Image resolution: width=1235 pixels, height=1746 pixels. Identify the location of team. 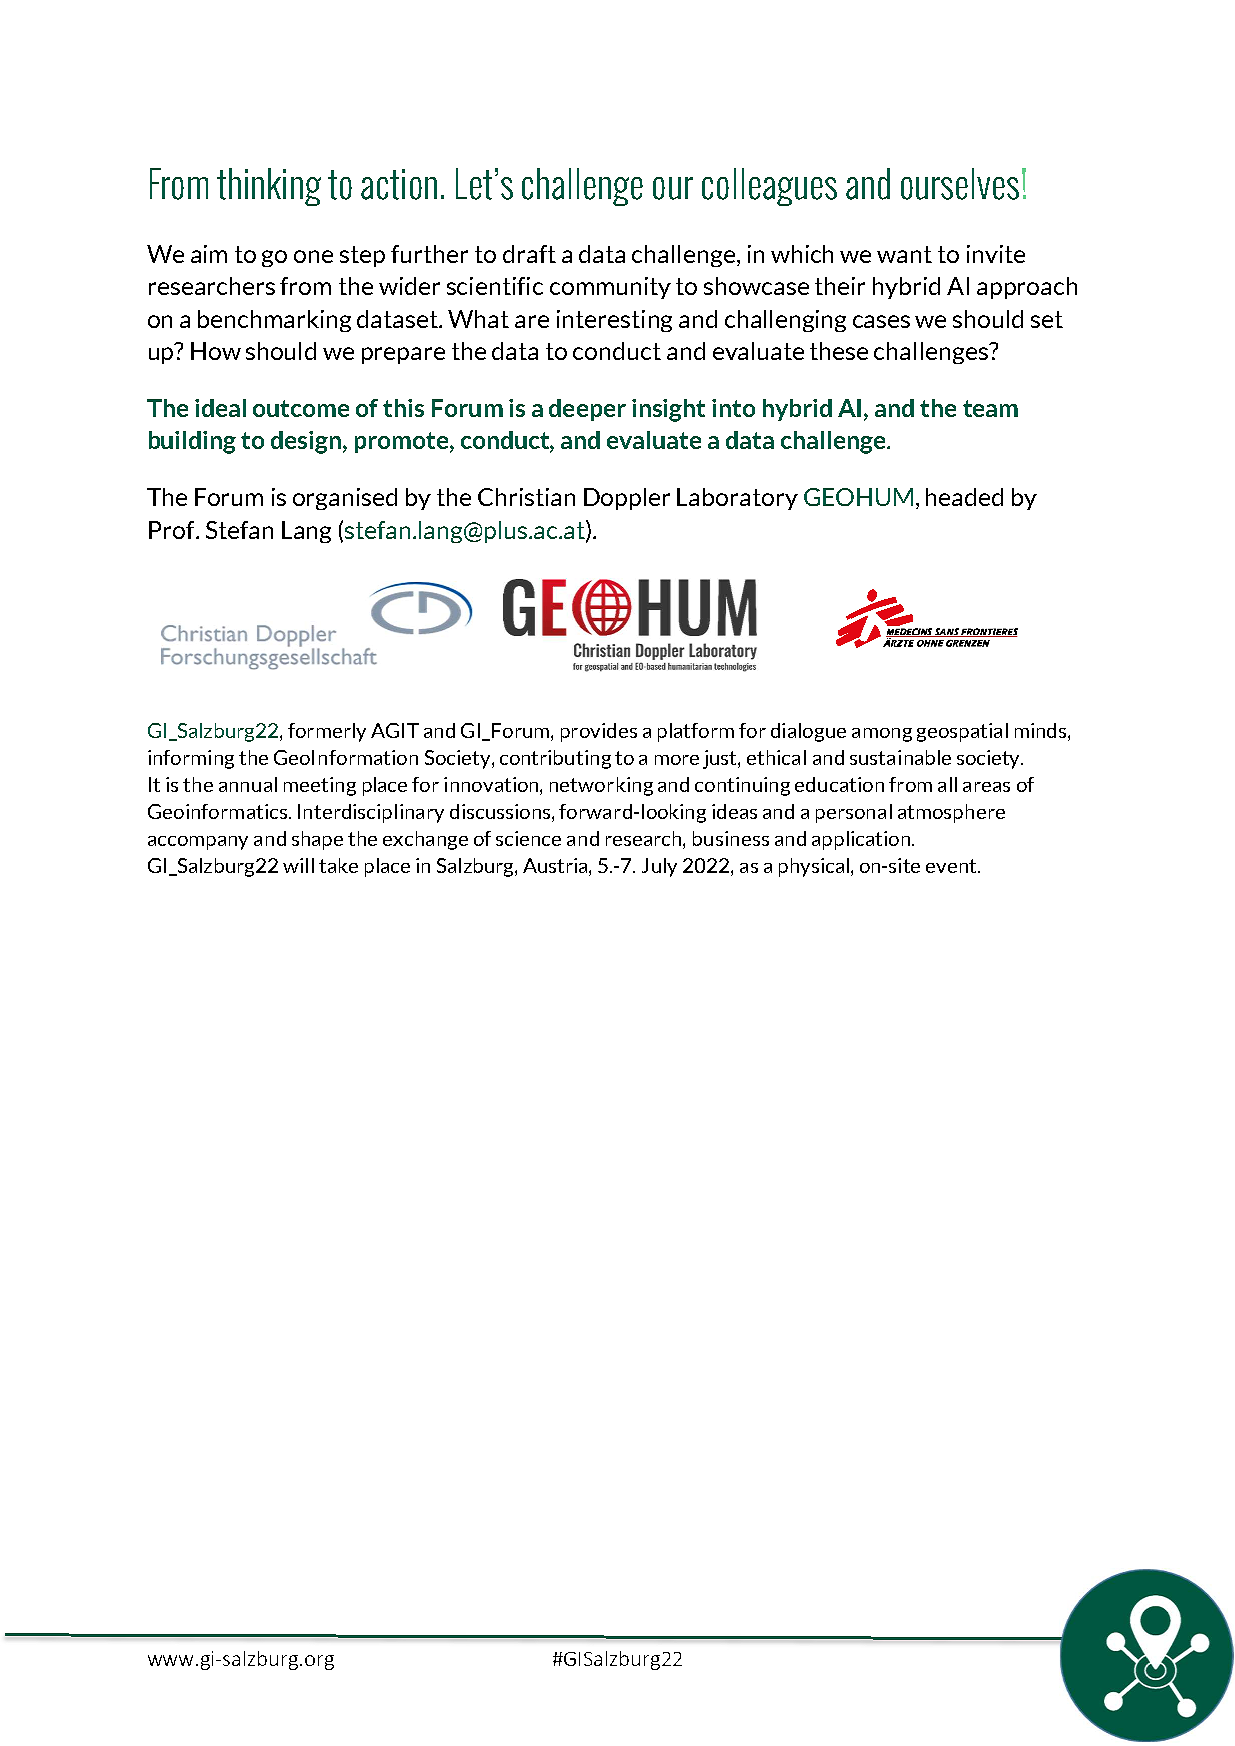
(990, 408).
